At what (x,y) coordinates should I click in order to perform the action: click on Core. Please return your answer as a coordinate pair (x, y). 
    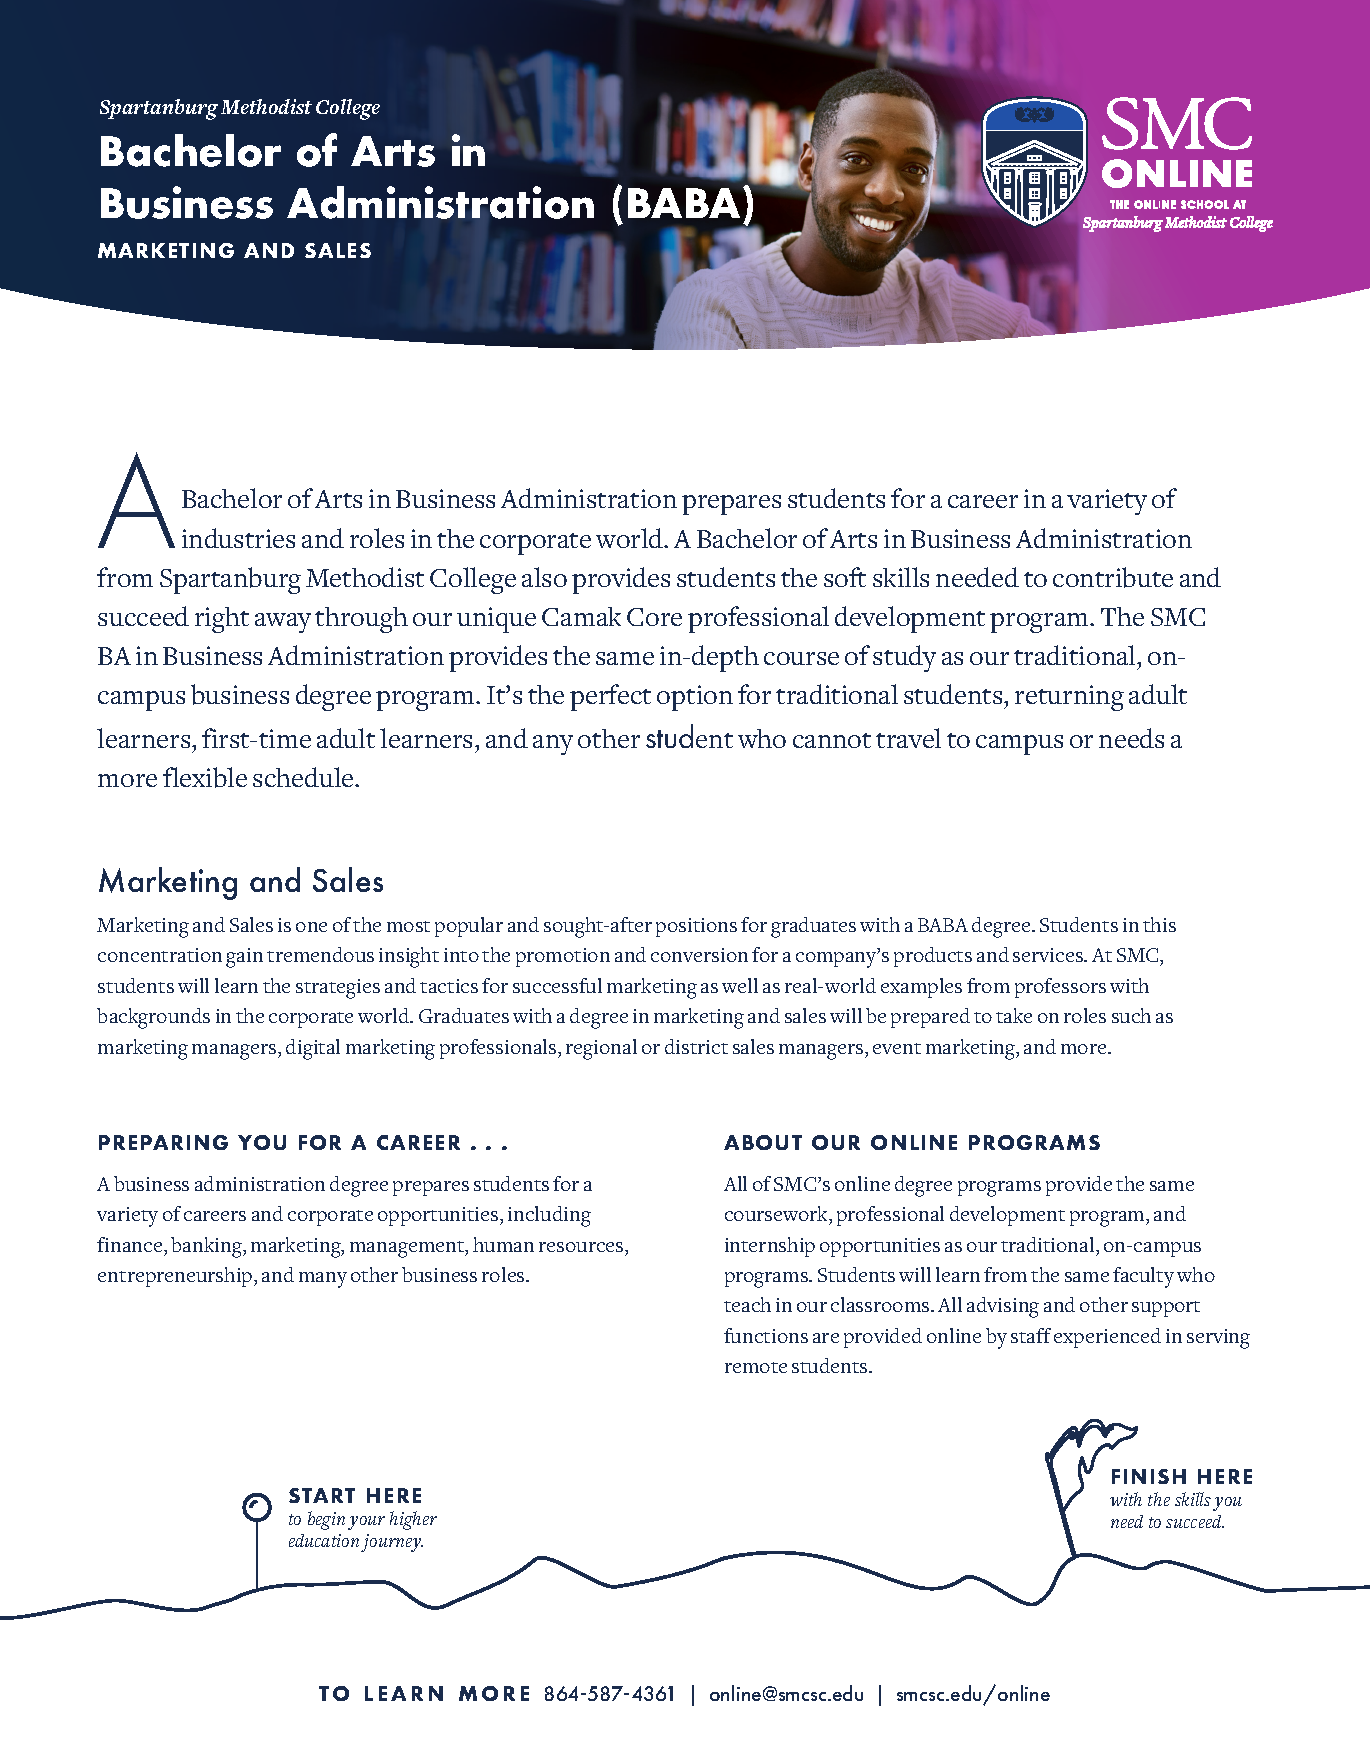
    Looking at the image, I should click on (654, 617).
